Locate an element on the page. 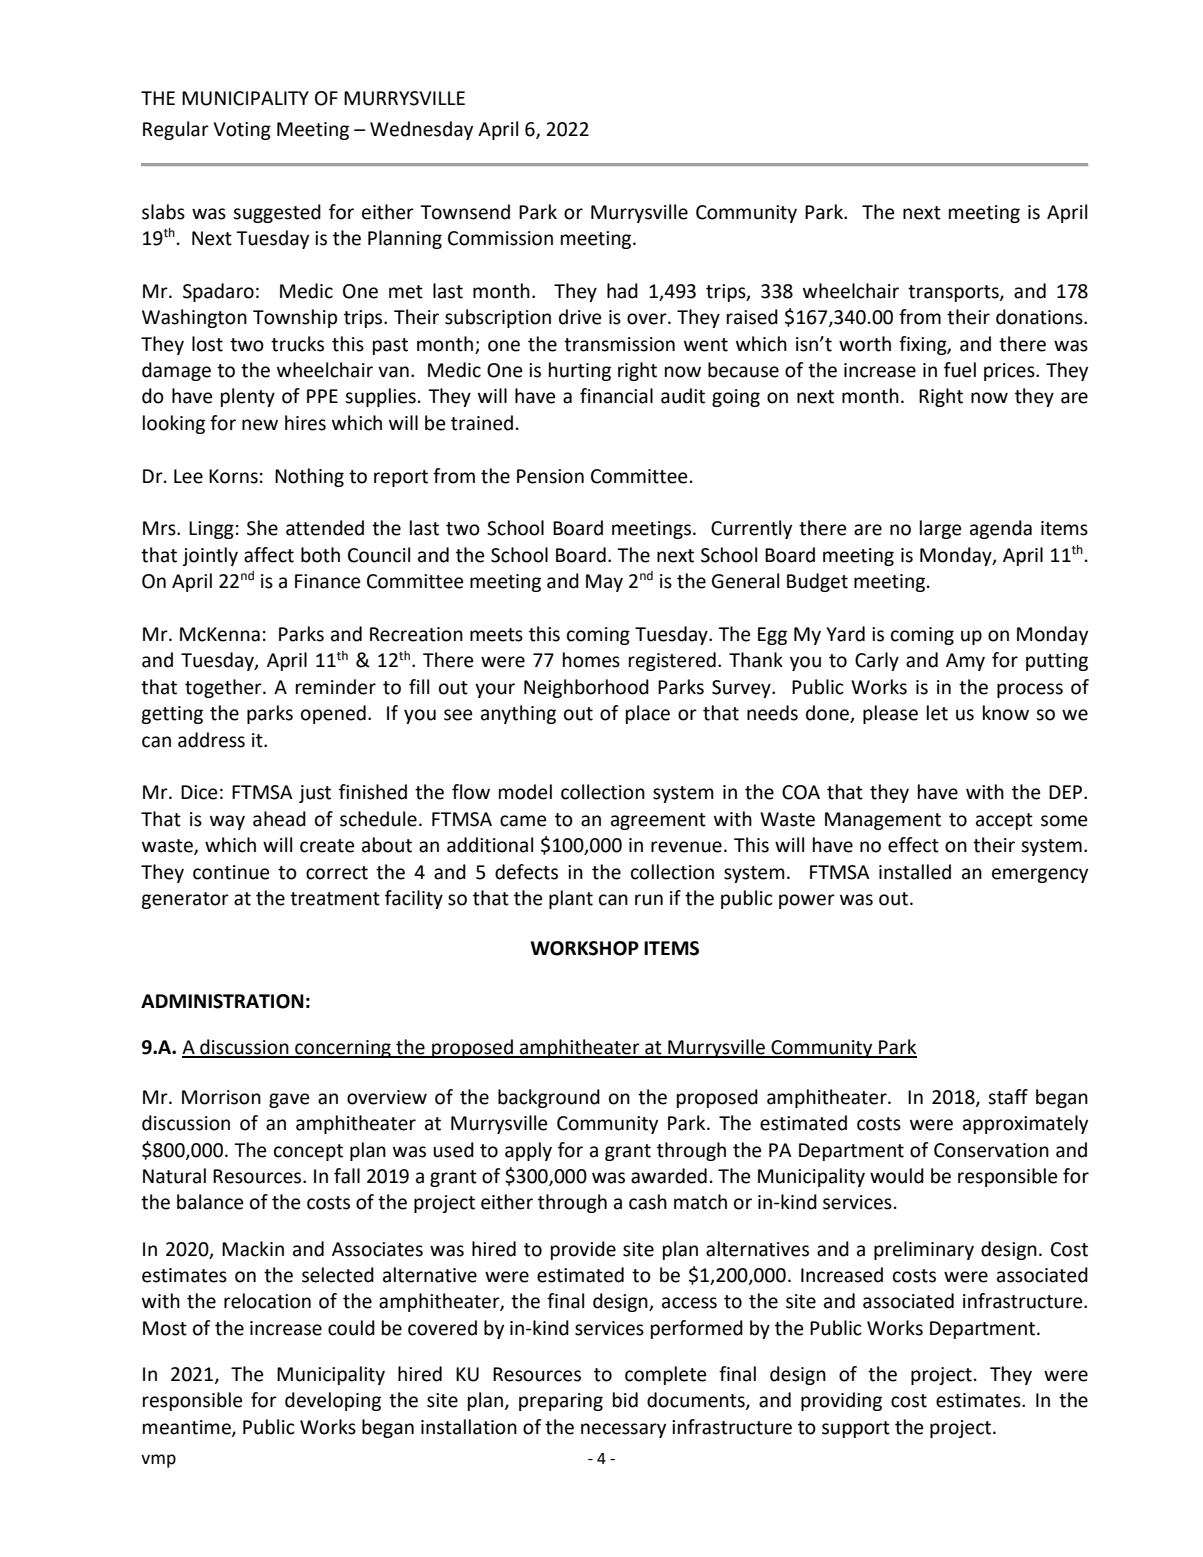 The height and width of the page is (1557, 1203). agreement is located at coordinates (658, 821).
